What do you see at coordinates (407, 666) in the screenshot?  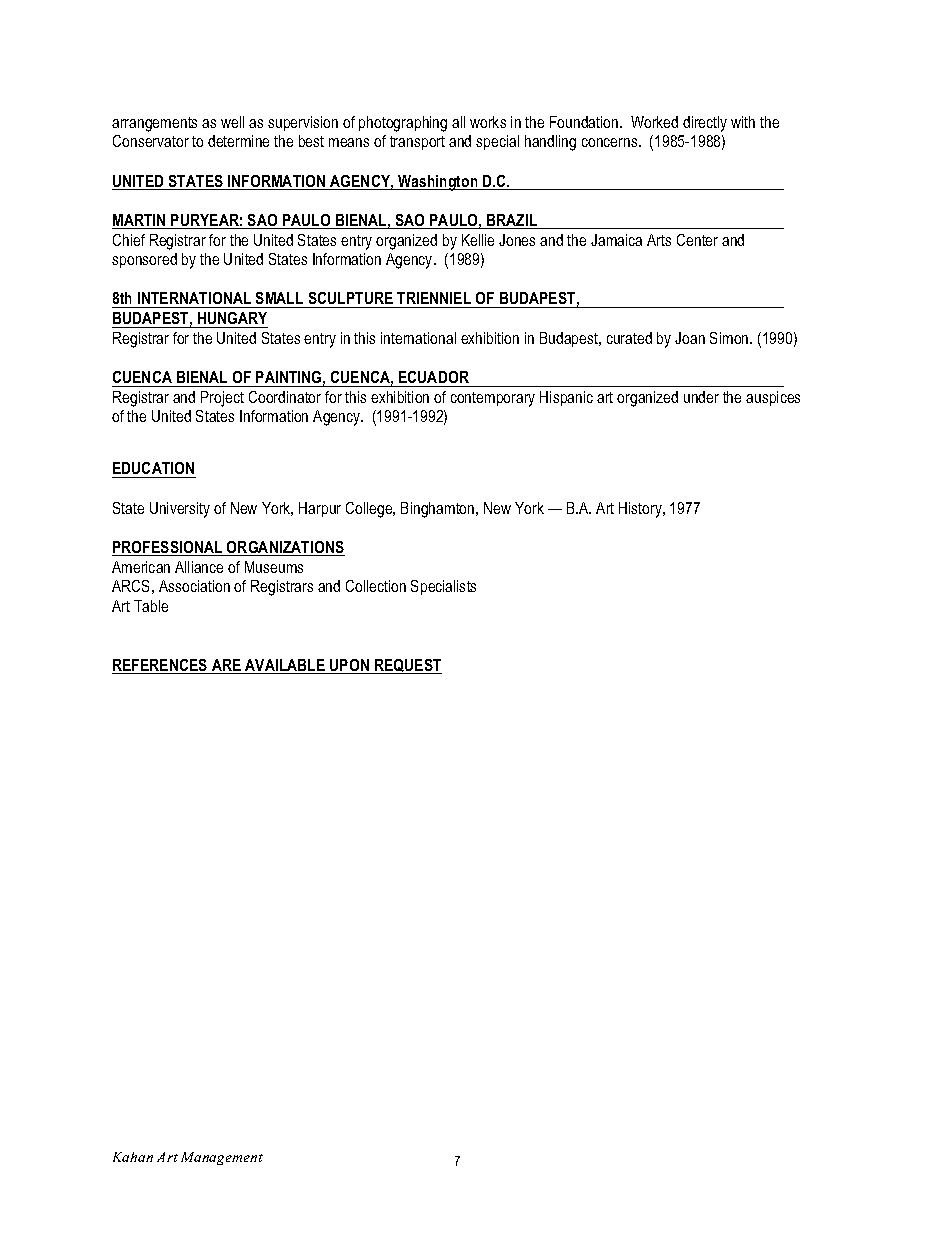 I see `REQUEST` at bounding box center [407, 666].
